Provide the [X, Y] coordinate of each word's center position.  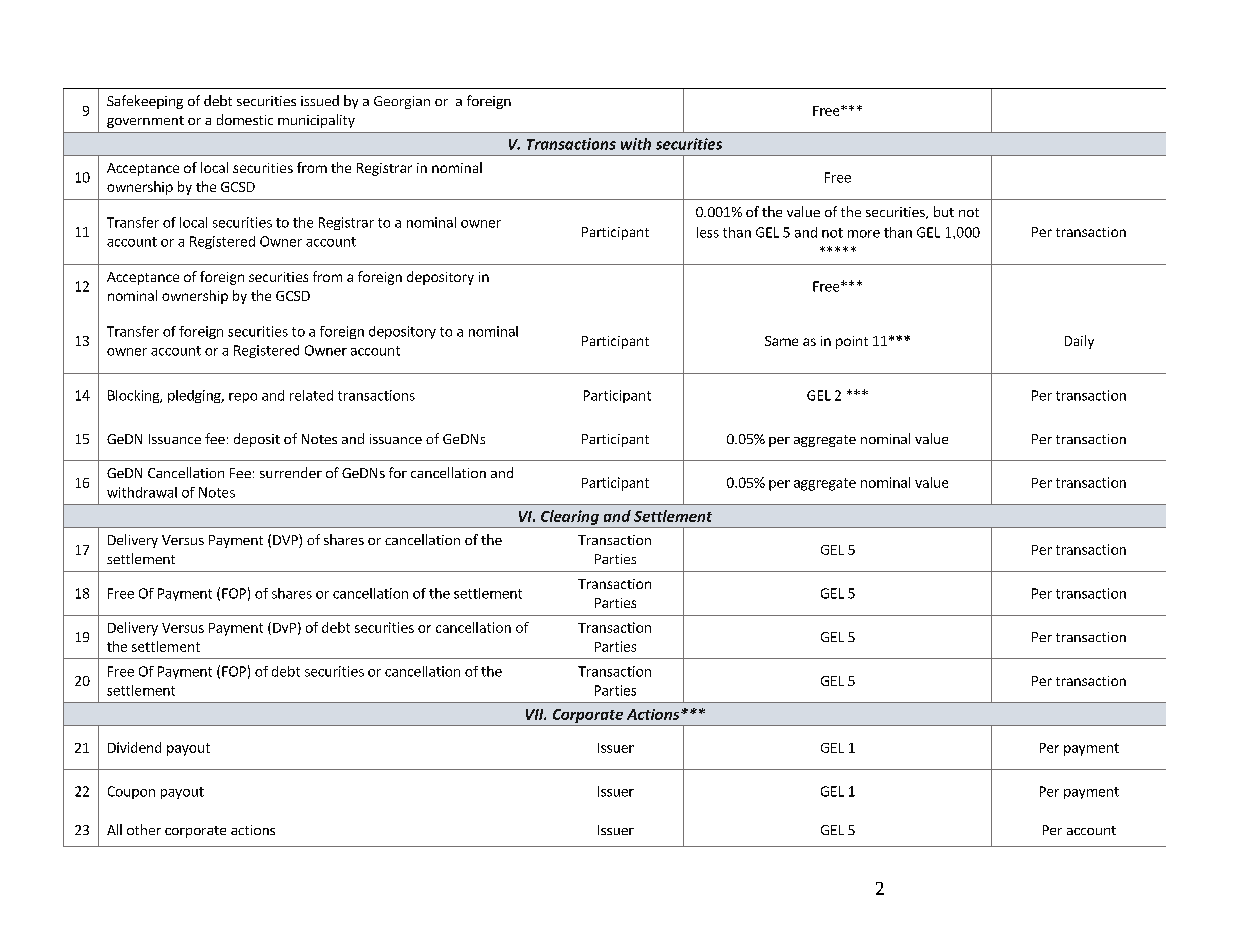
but [944, 211]
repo [243, 398]
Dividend [134, 747]
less [708, 232]
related [311, 395]
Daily [1079, 342]
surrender [291, 472]
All [114, 829]
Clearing [570, 517]
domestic [245, 119]
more [864, 234]
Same [781, 341]
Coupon [131, 792]
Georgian [402, 102]
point [852, 342]
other [144, 829]
